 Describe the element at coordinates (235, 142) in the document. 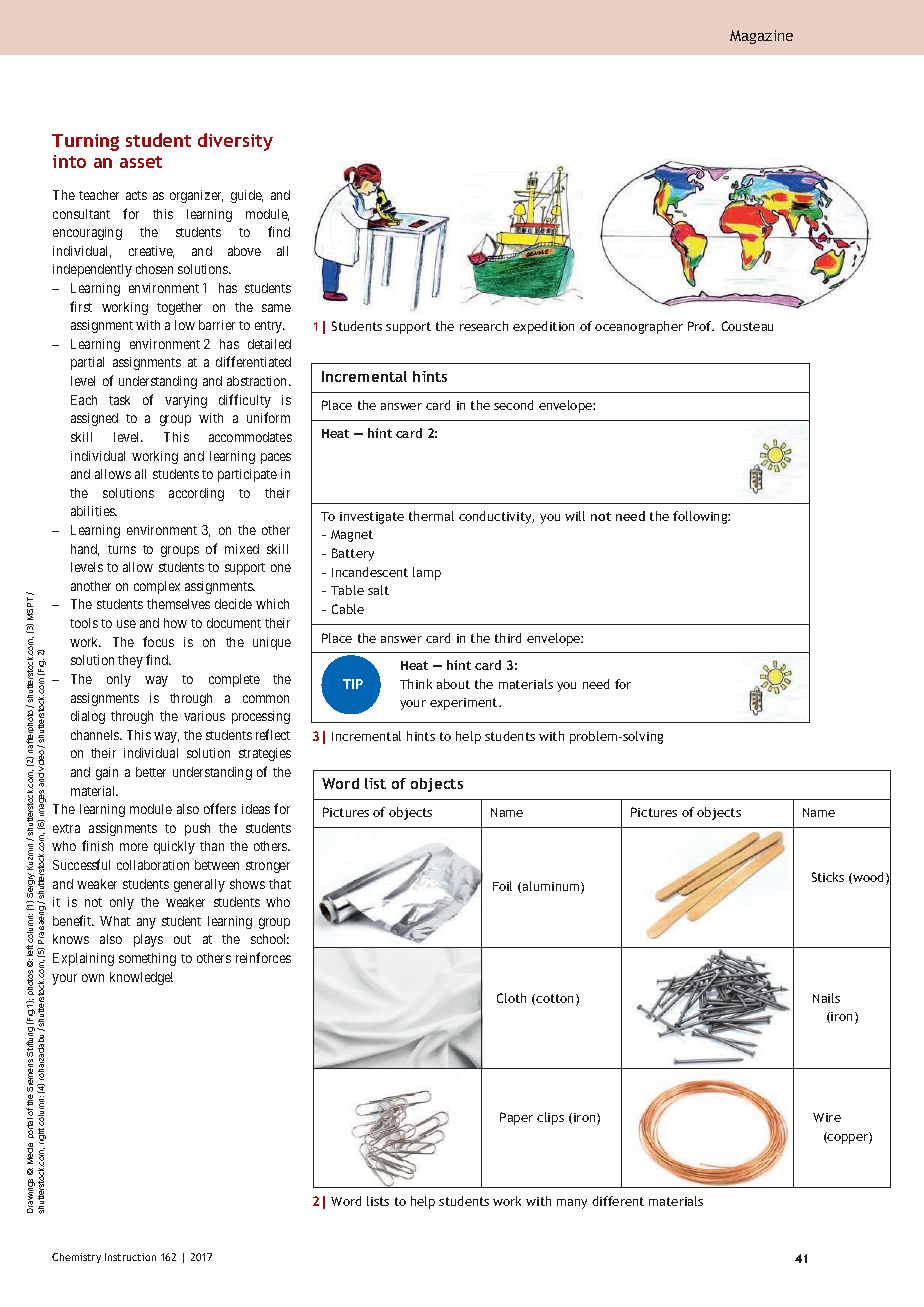

I see `diversity` at that location.
